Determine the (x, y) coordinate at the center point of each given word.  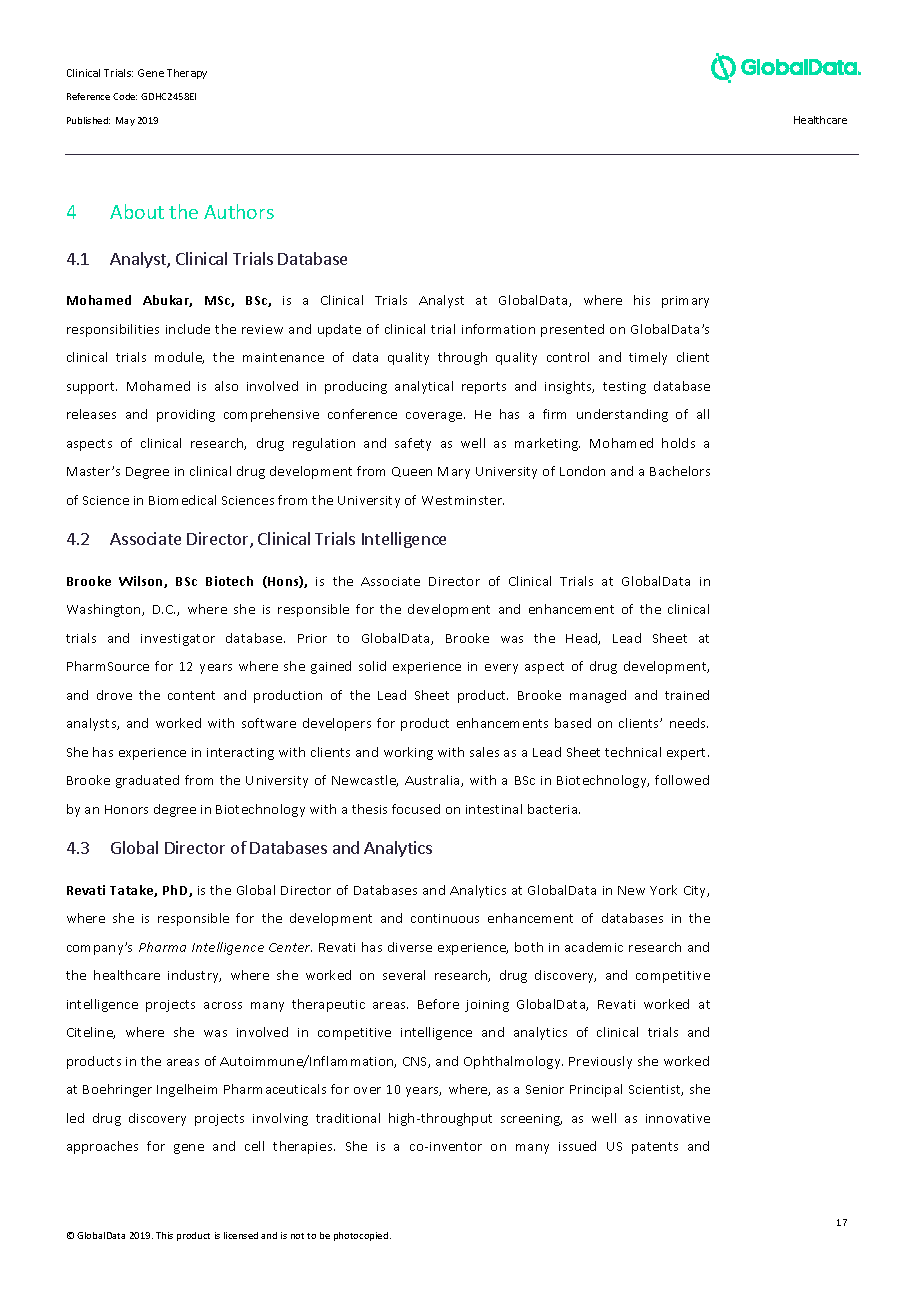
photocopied (362, 1236)
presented (572, 330)
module (179, 358)
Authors (239, 211)
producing (356, 387)
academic (594, 947)
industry (194, 976)
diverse (410, 947)
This (164, 1235)
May (125, 121)
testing (624, 388)
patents (655, 1148)
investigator (178, 640)
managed (598, 696)
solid (372, 666)
